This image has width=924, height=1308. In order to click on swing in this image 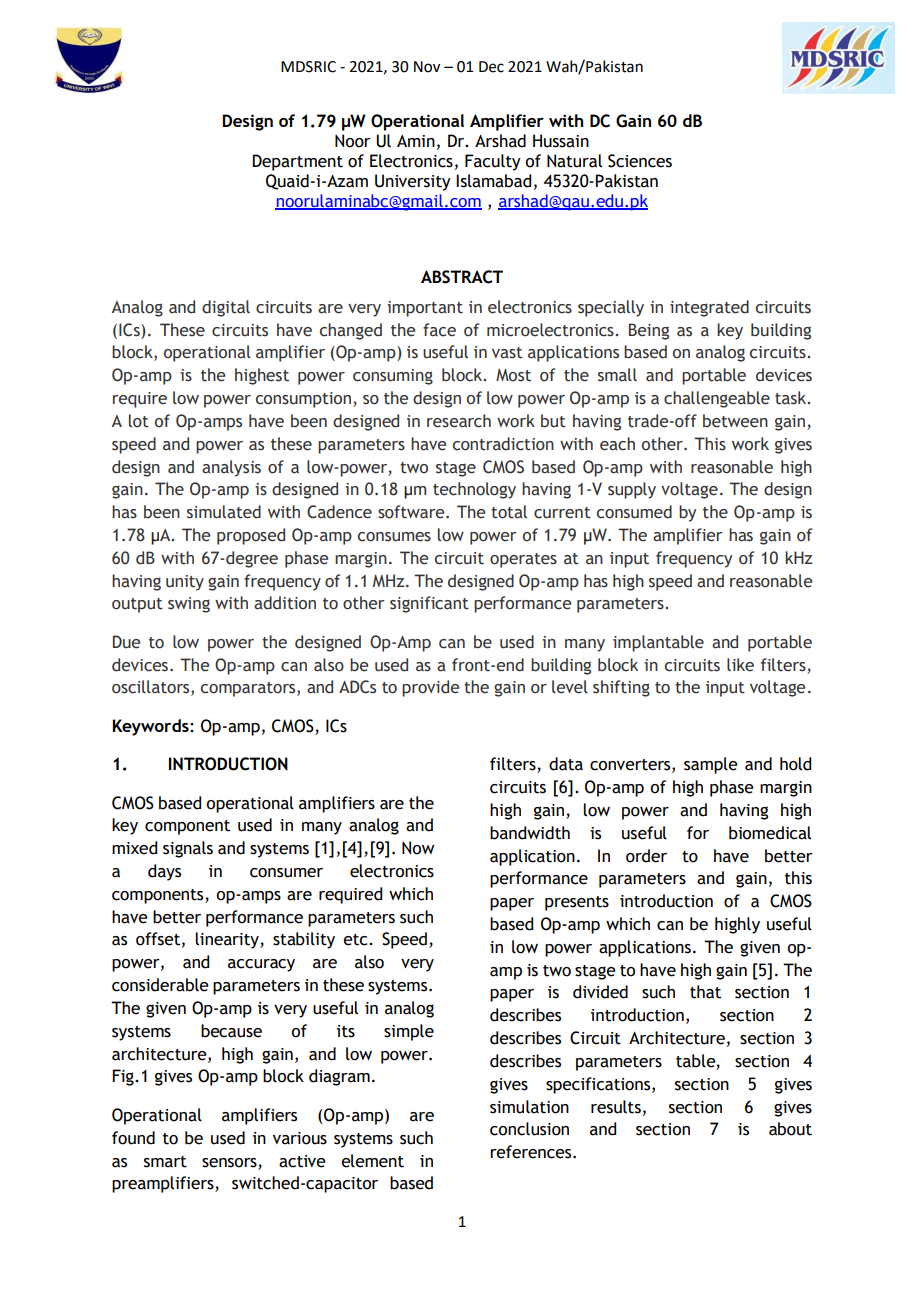, I will do `click(189, 605)`.
